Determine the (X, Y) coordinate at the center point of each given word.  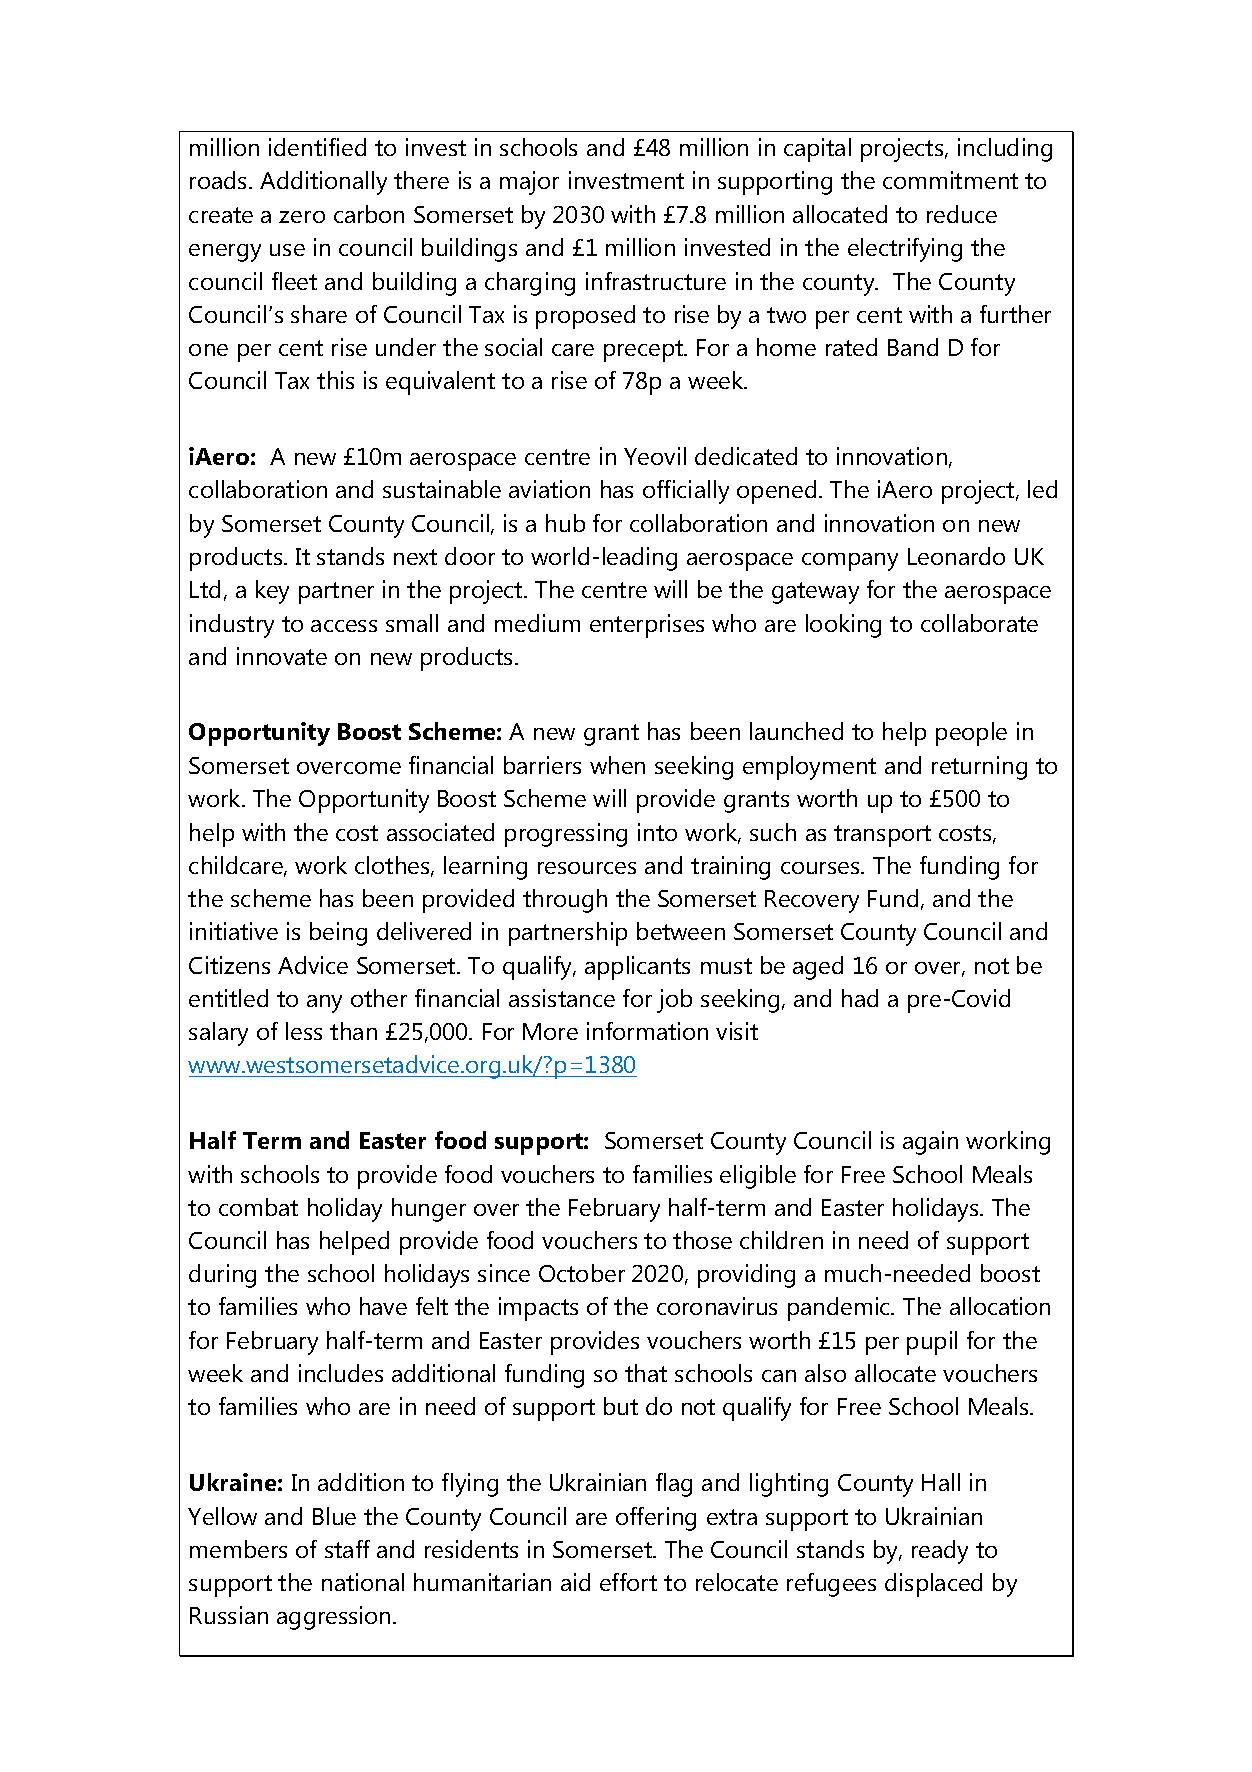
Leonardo (956, 556)
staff (347, 1549)
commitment (950, 180)
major (529, 183)
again (930, 1143)
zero (302, 217)
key (272, 592)
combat (258, 1207)
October (582, 1273)
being (338, 934)
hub (565, 523)
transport (882, 836)
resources (587, 868)
